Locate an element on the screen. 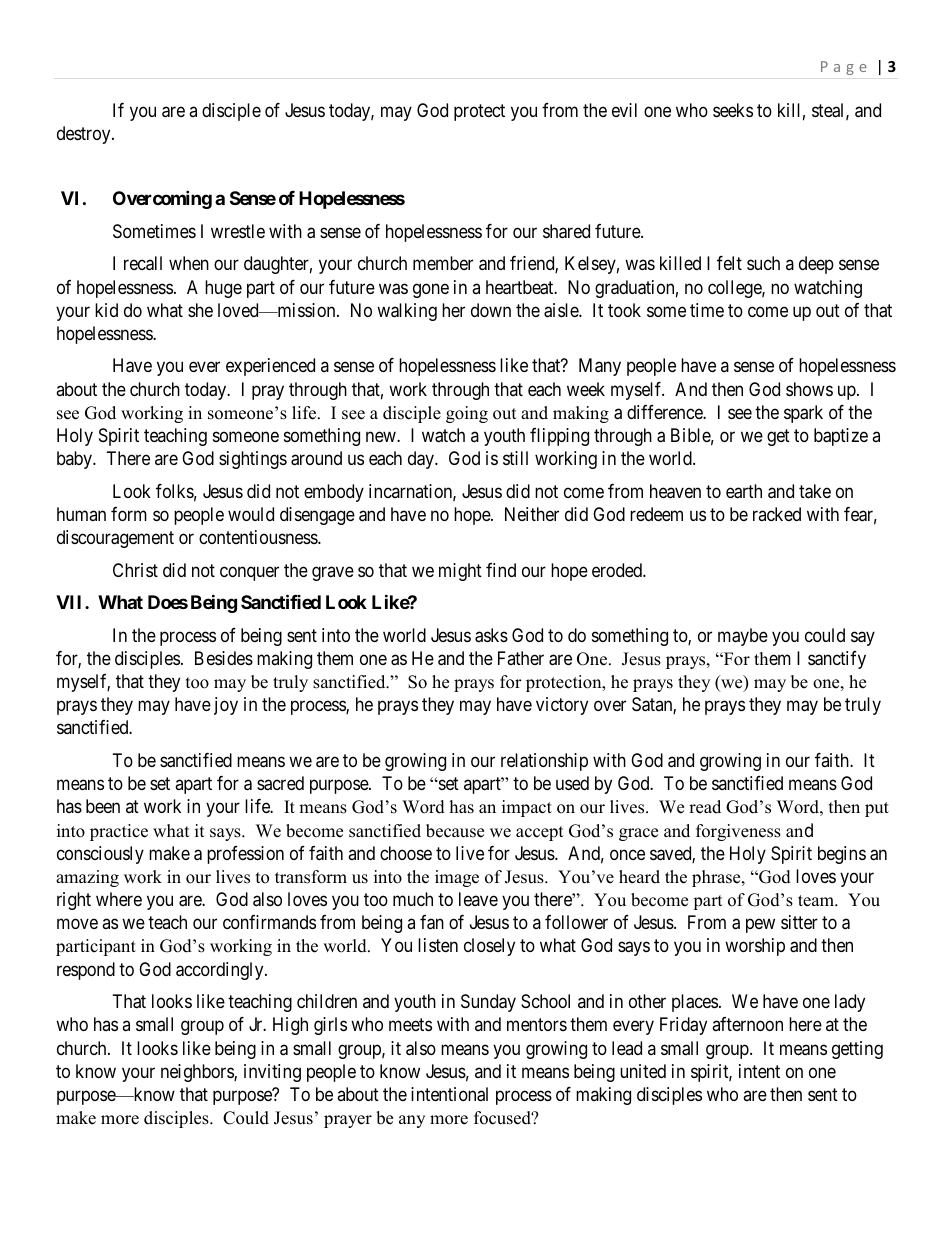 This screenshot has width=952, height=1233. neighbors is located at coordinates (198, 1073).
